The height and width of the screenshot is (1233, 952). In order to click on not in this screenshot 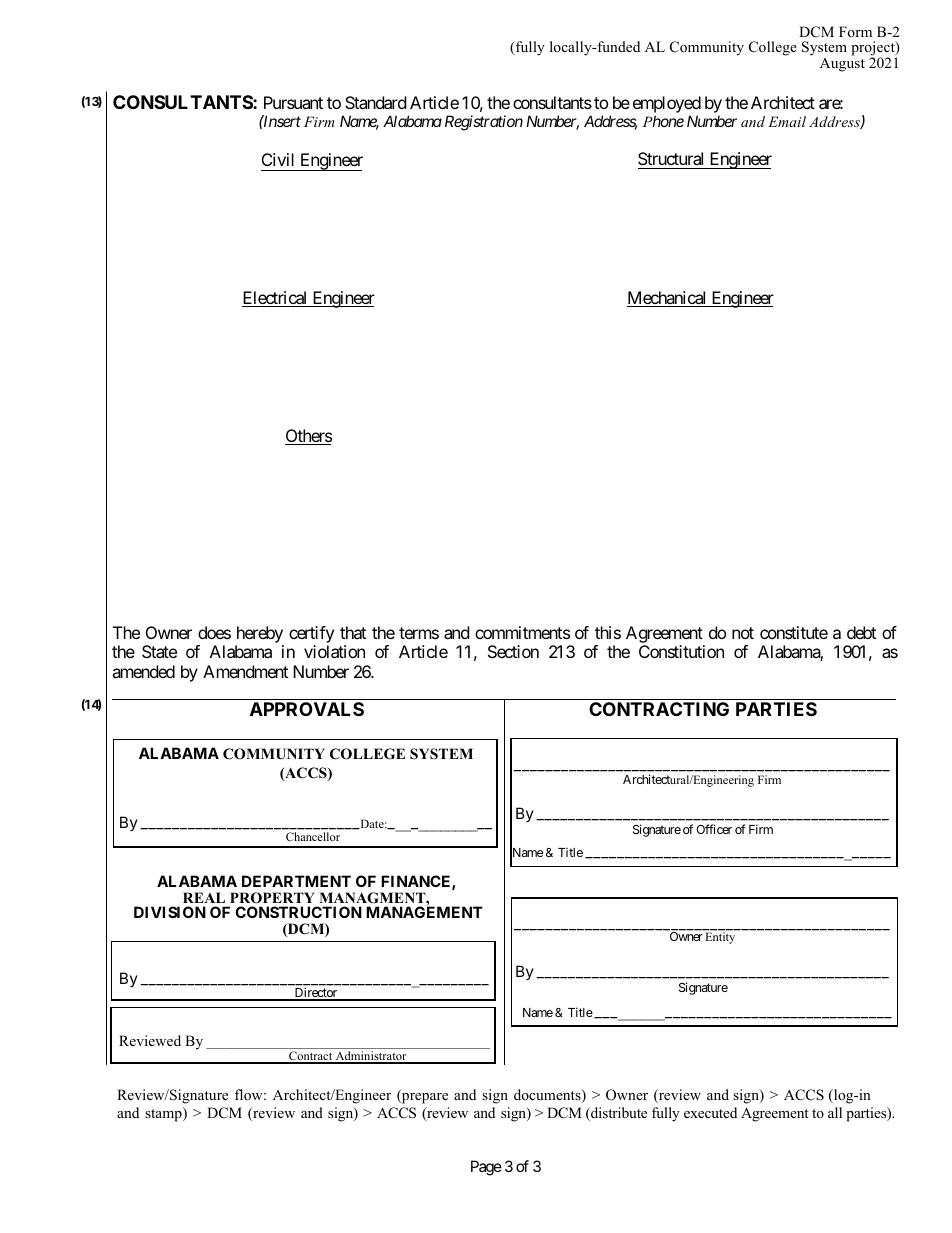, I will do `click(743, 633)`.
